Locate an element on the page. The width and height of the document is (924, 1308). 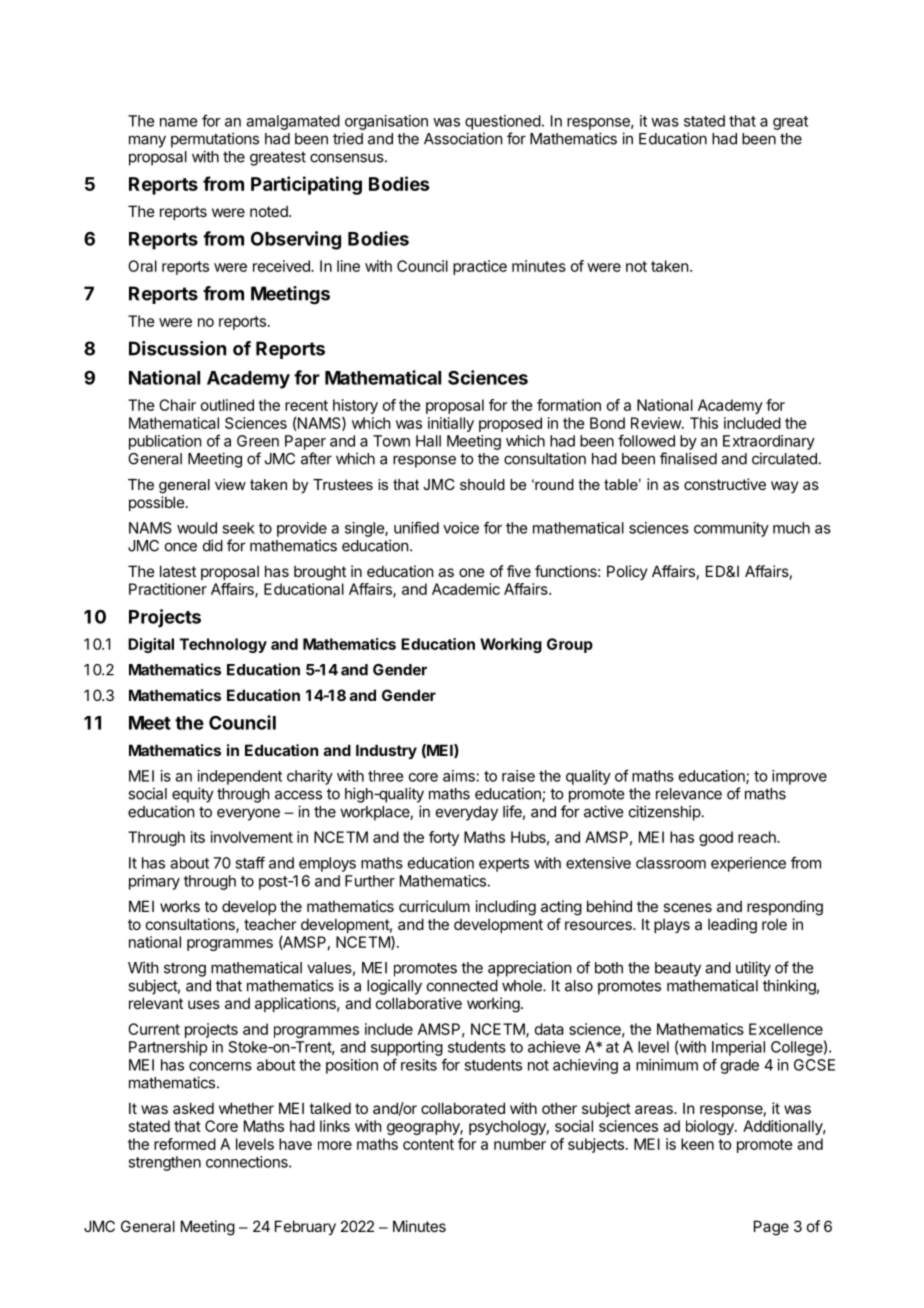
questioned is located at coordinates (503, 122).
